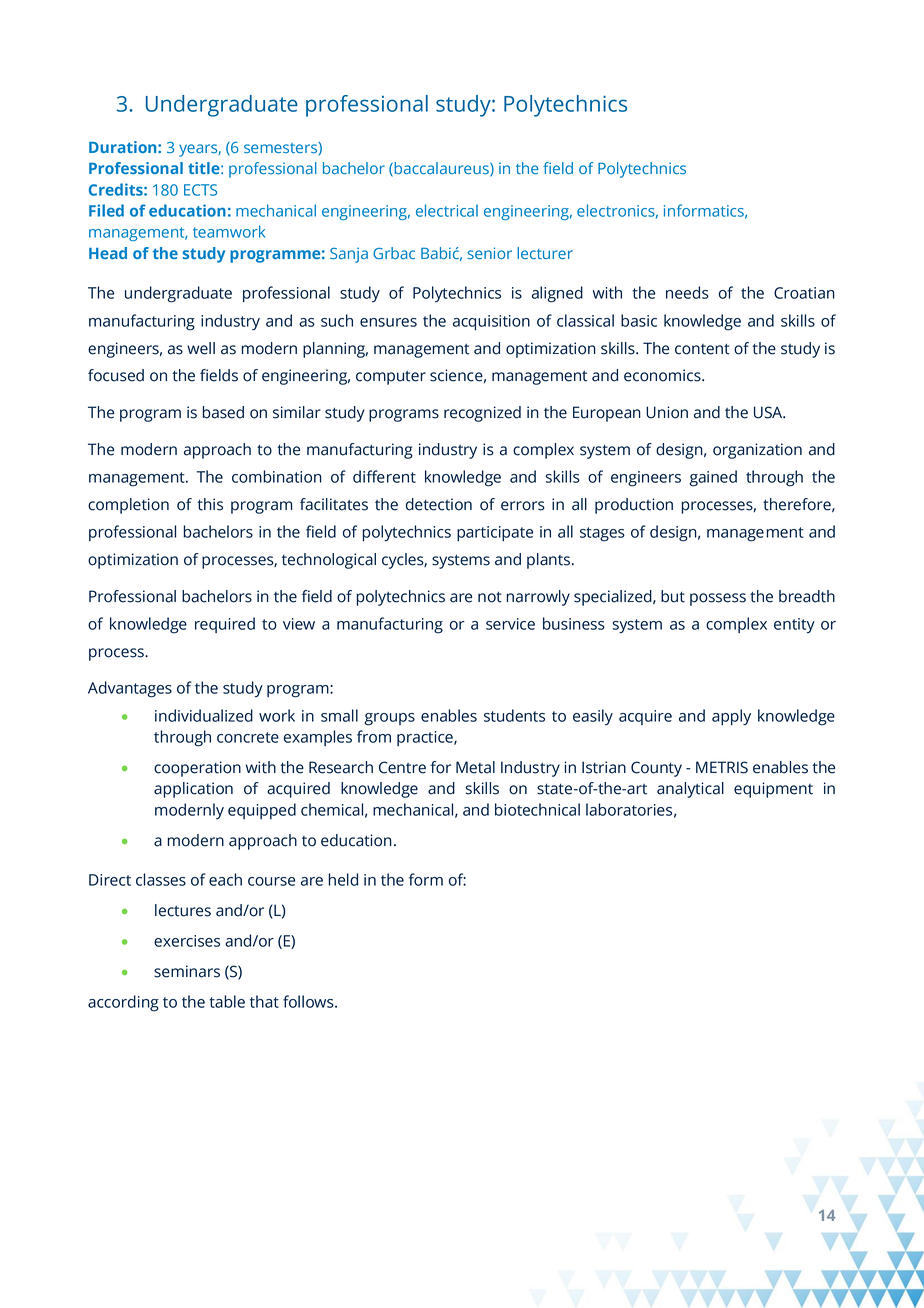 Image resolution: width=924 pixels, height=1308 pixels. Describe the element at coordinates (426, 738) in the image. I see `practice` at that location.
